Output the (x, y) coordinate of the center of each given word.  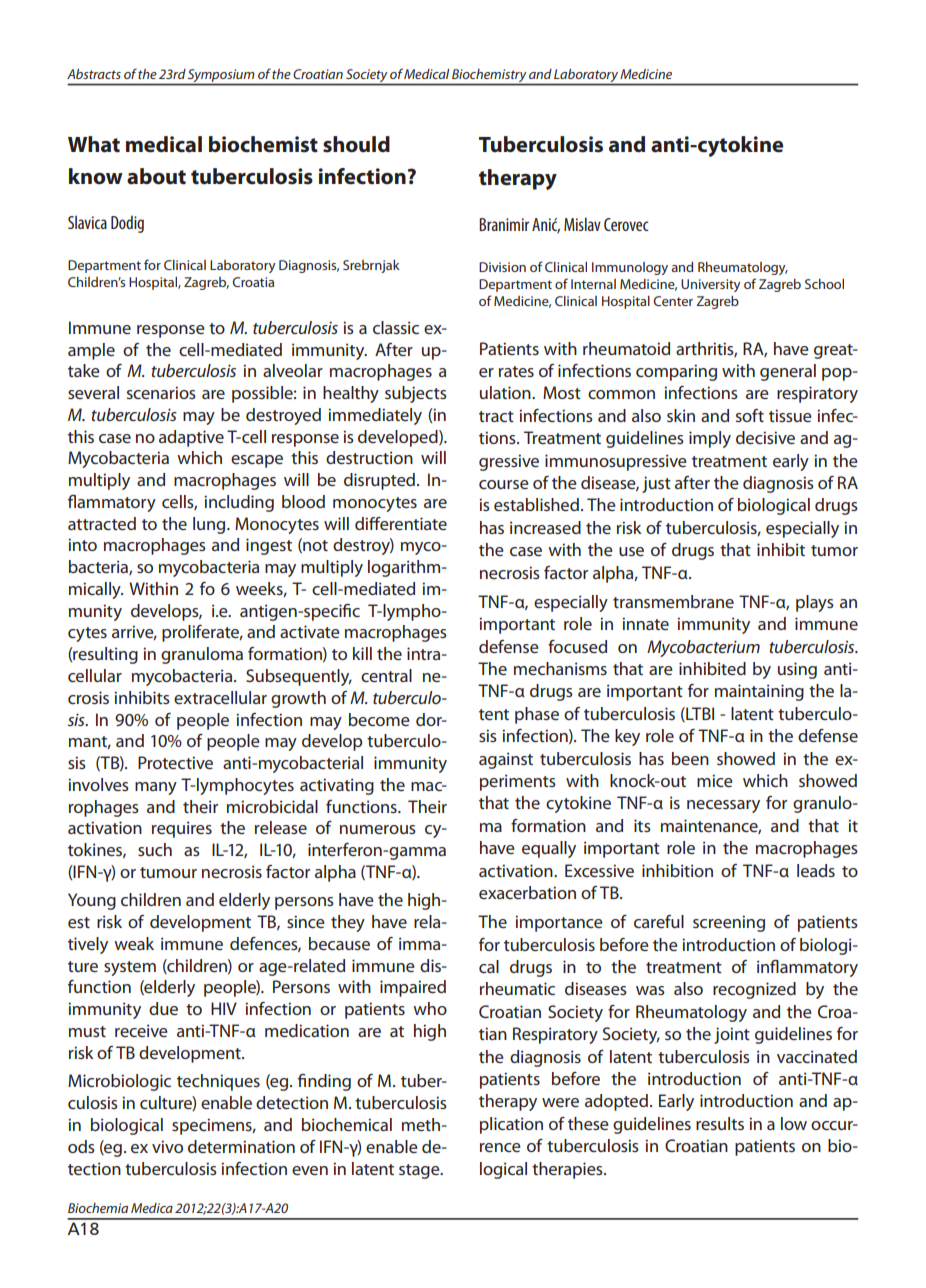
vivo (167, 1146)
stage (420, 1171)
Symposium (221, 75)
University (711, 285)
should (356, 144)
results (720, 1123)
